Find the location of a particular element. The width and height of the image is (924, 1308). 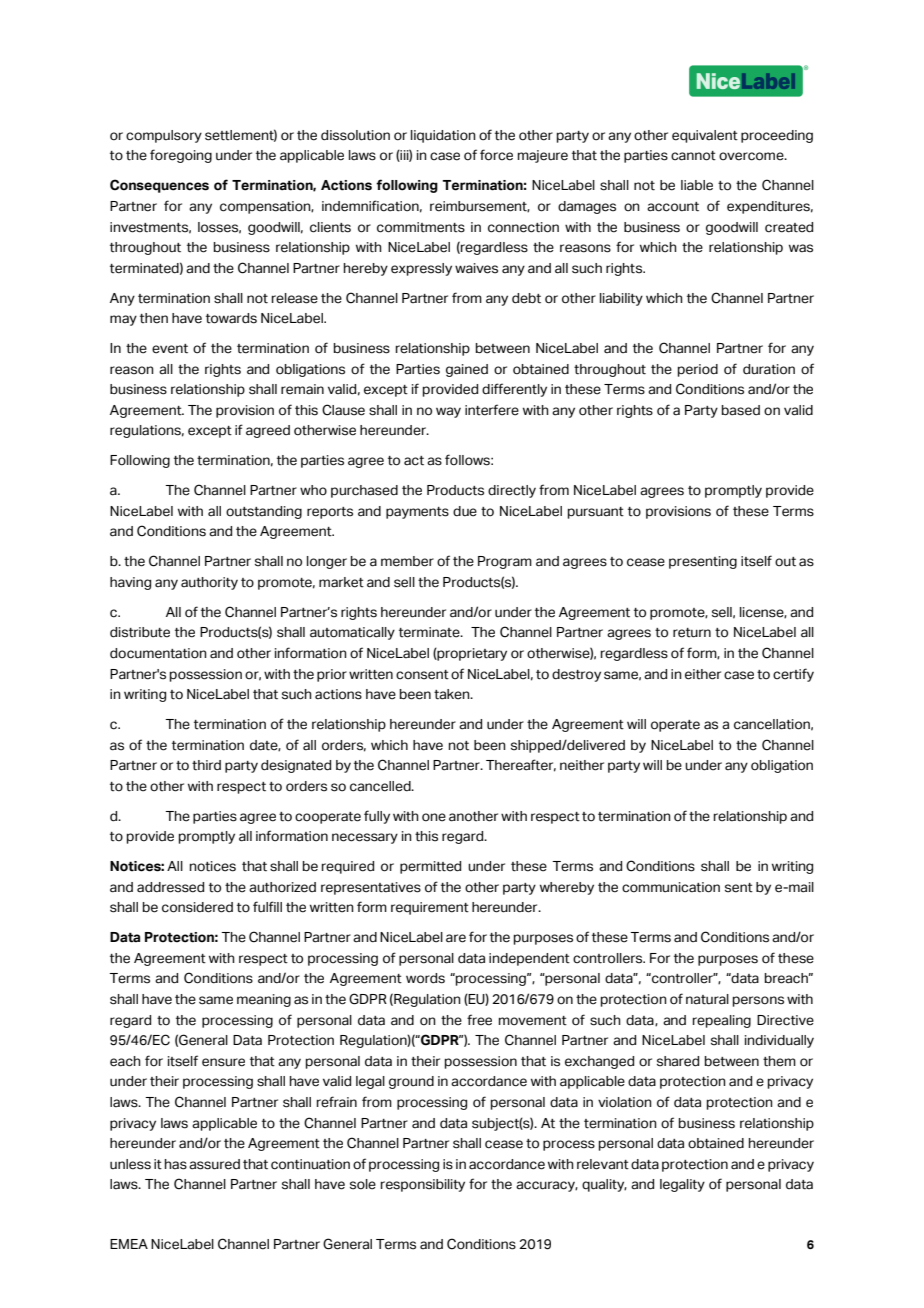

way is located at coordinates (448, 412).
